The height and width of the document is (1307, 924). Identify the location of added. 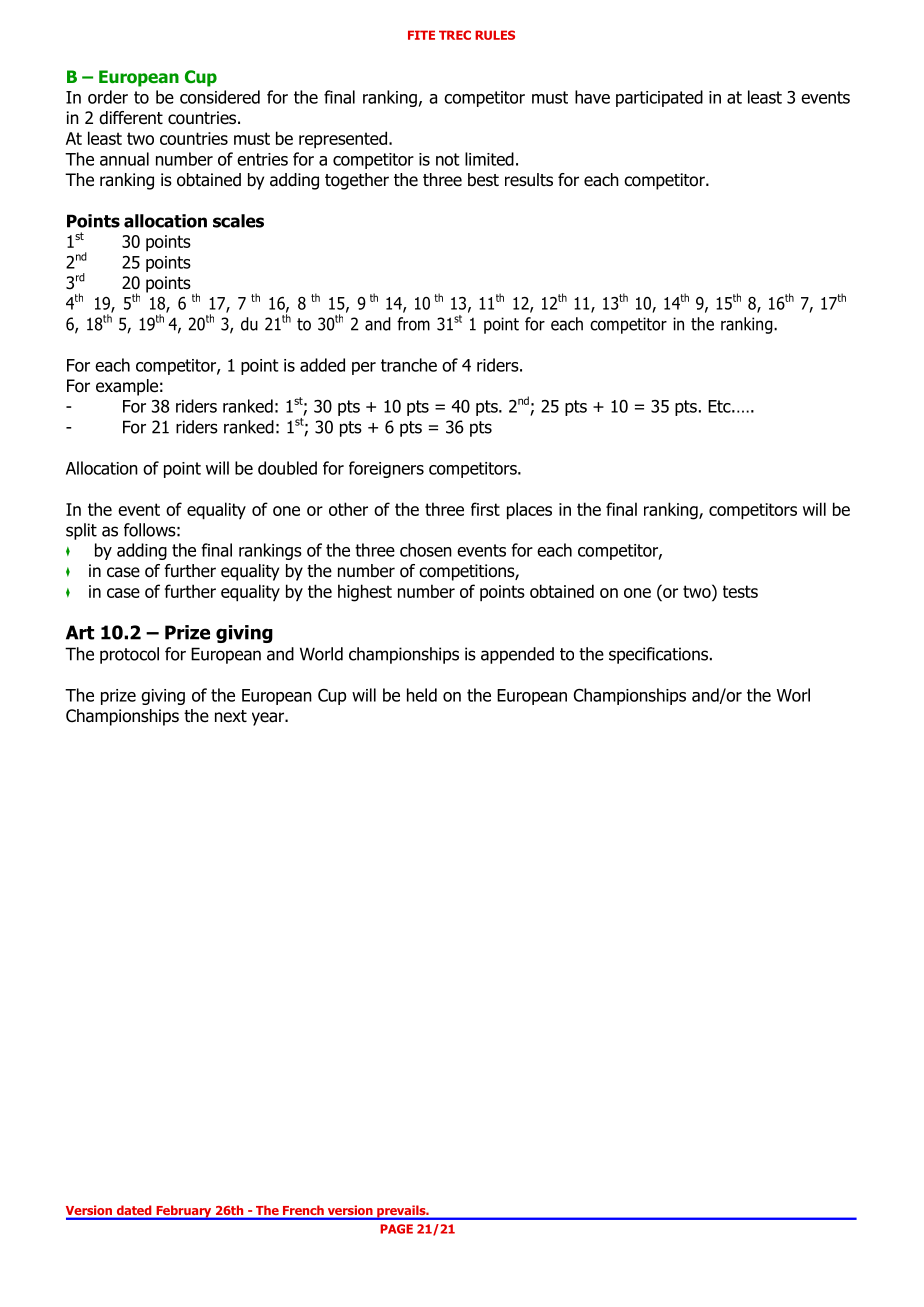
(322, 365).
